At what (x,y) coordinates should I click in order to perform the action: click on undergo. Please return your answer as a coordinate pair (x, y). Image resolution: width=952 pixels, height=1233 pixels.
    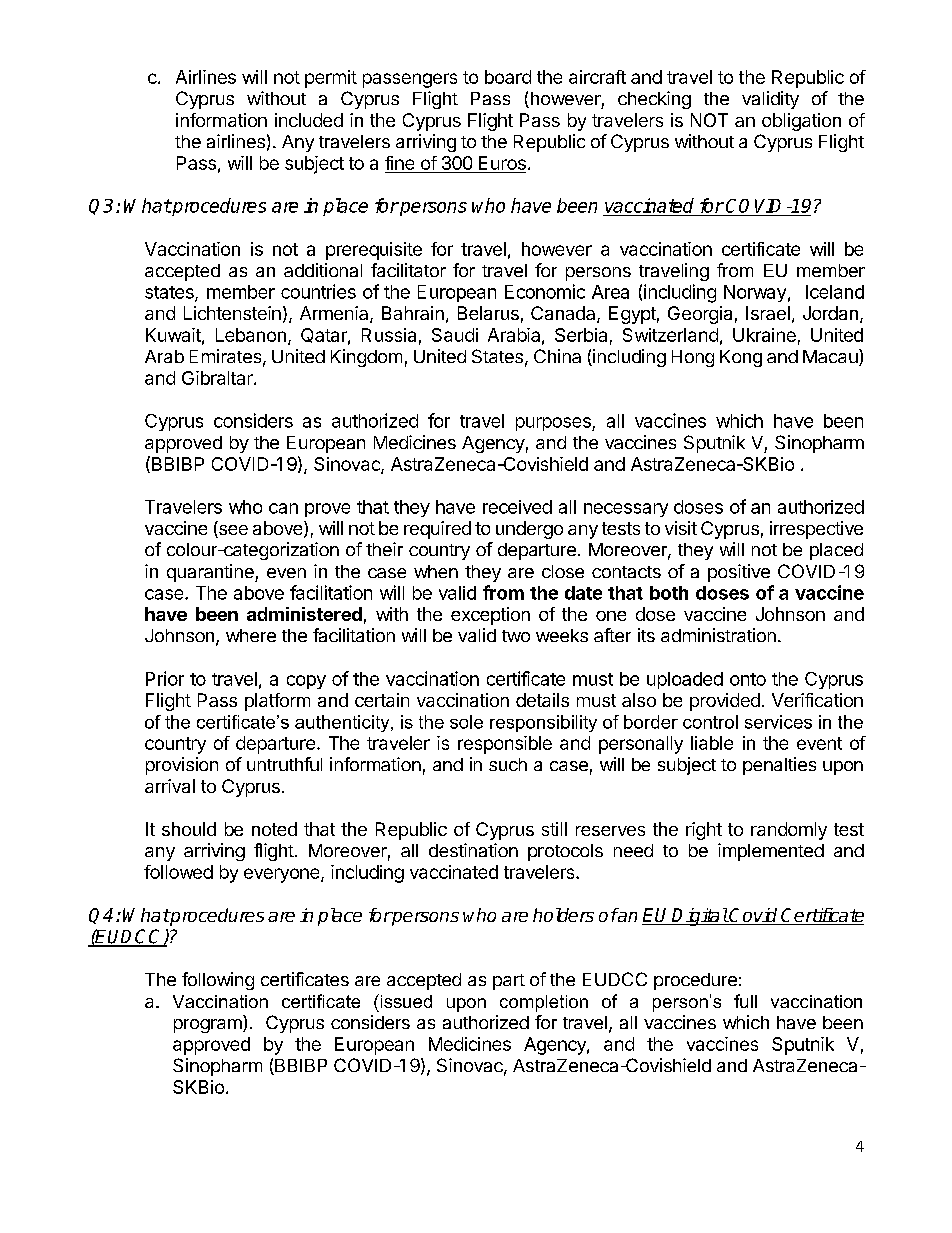
    Looking at the image, I should click on (529, 530).
